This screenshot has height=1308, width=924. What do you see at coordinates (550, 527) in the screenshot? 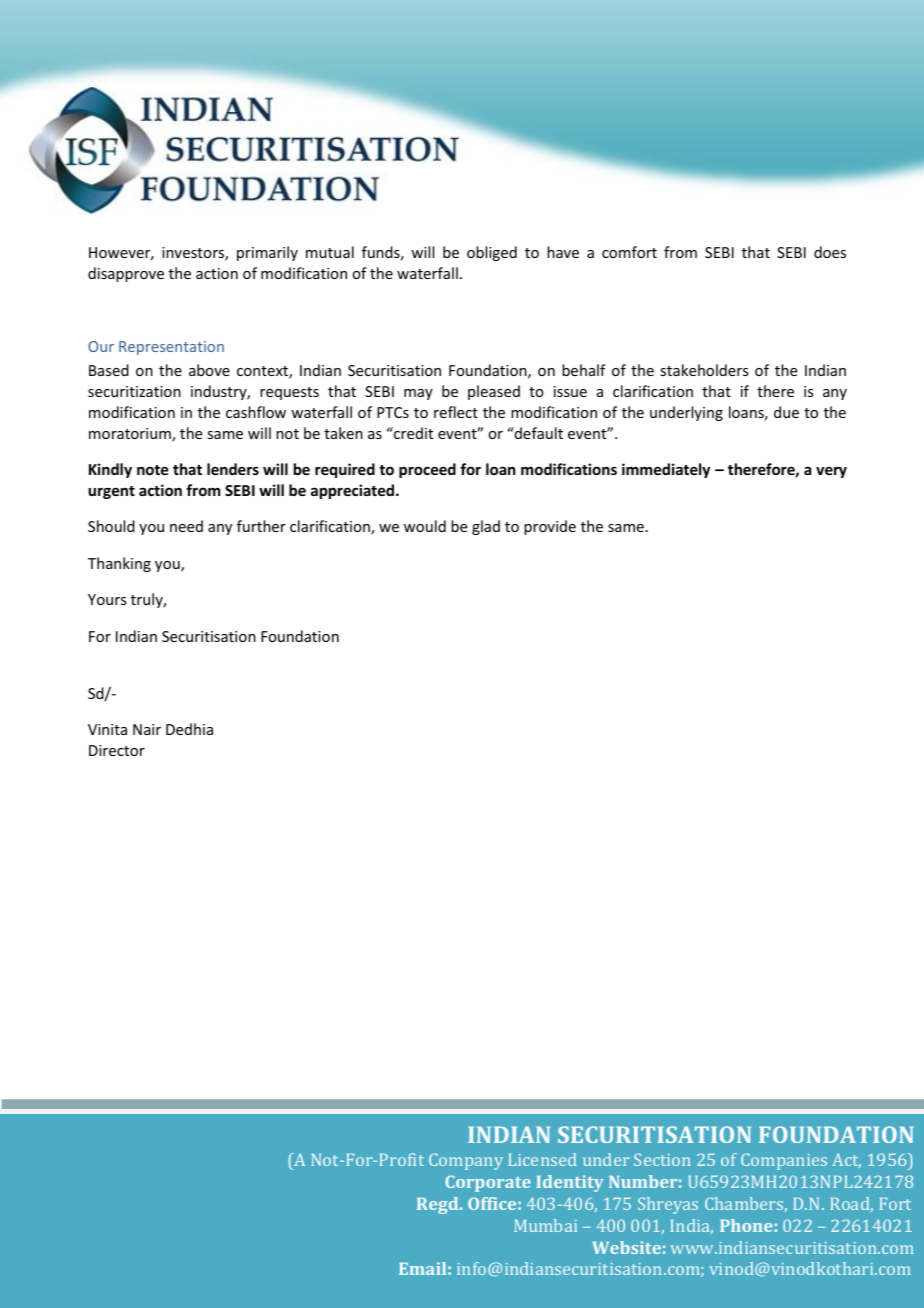
I see `provide` at bounding box center [550, 527].
